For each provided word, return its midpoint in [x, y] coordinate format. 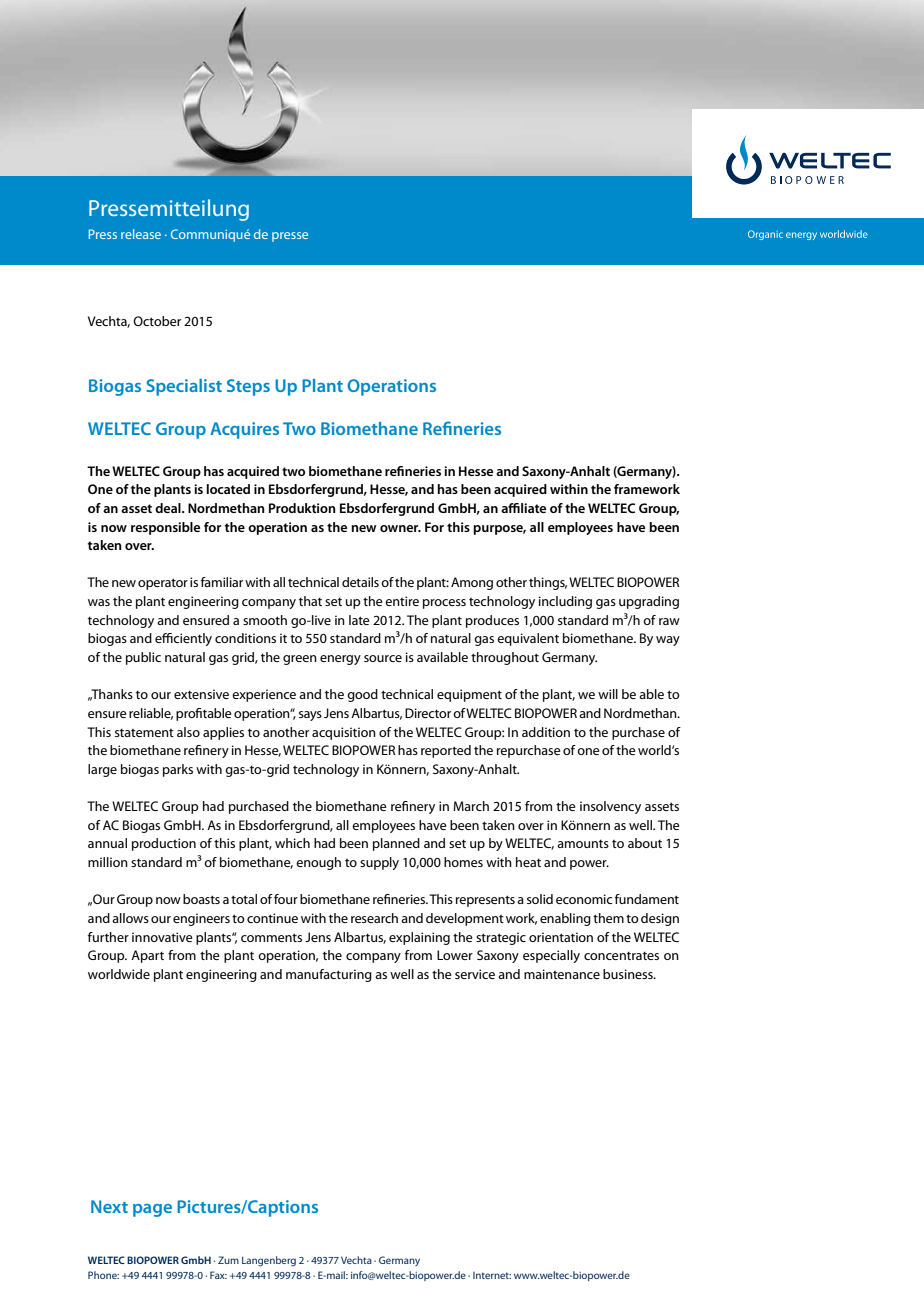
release [141, 234]
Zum [228, 1260]
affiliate [523, 508]
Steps [248, 387]
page [152, 1210]
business [629, 974]
